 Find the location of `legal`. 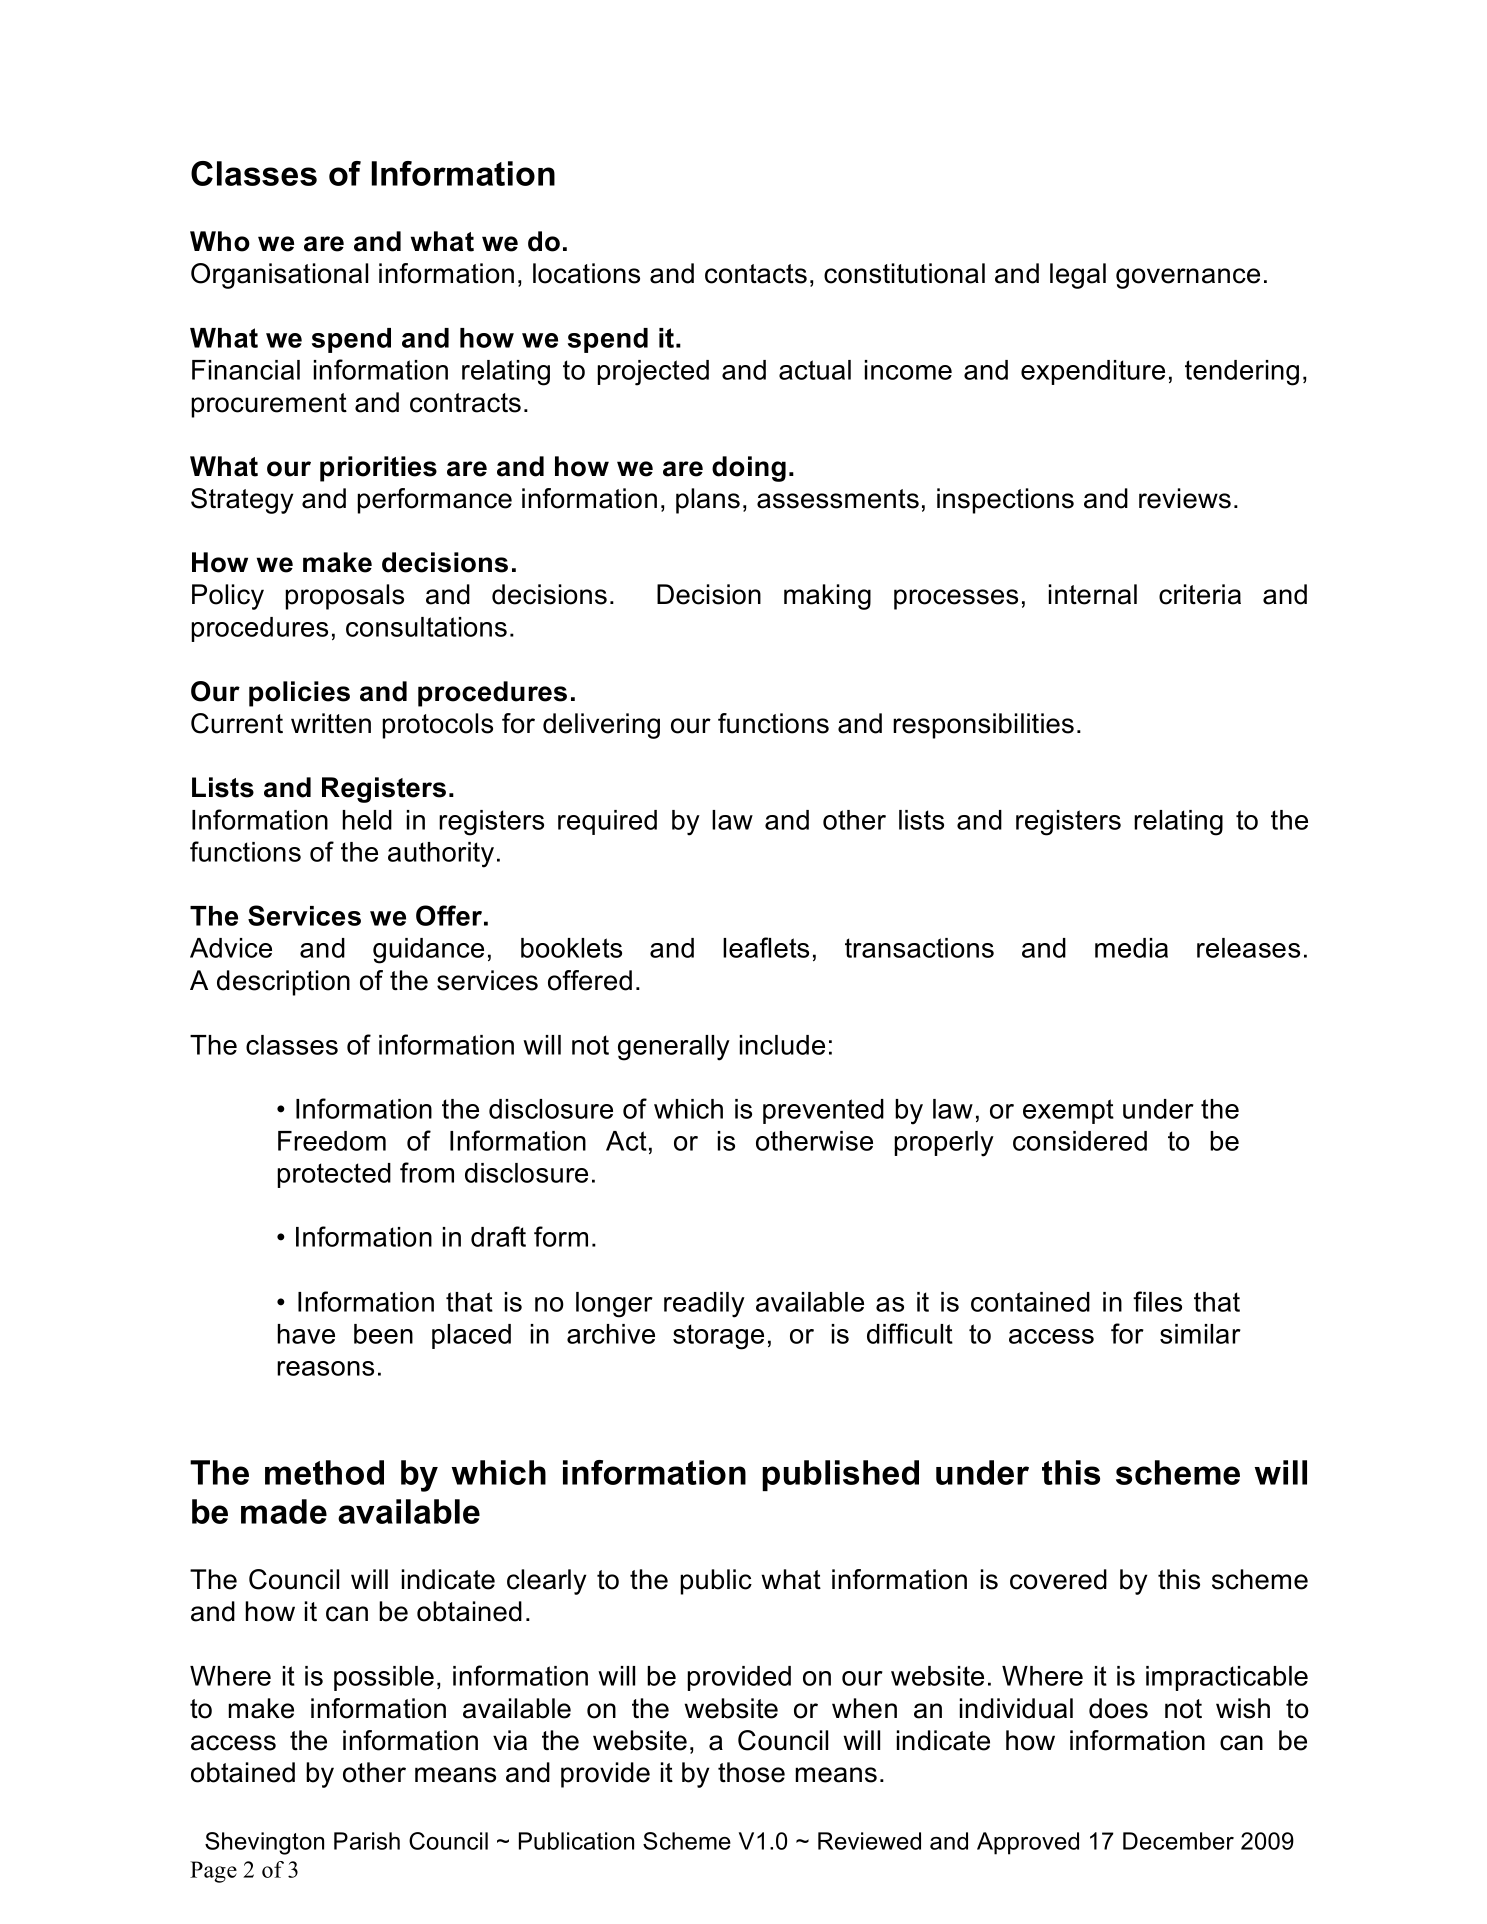

legal is located at coordinates (1078, 276).
